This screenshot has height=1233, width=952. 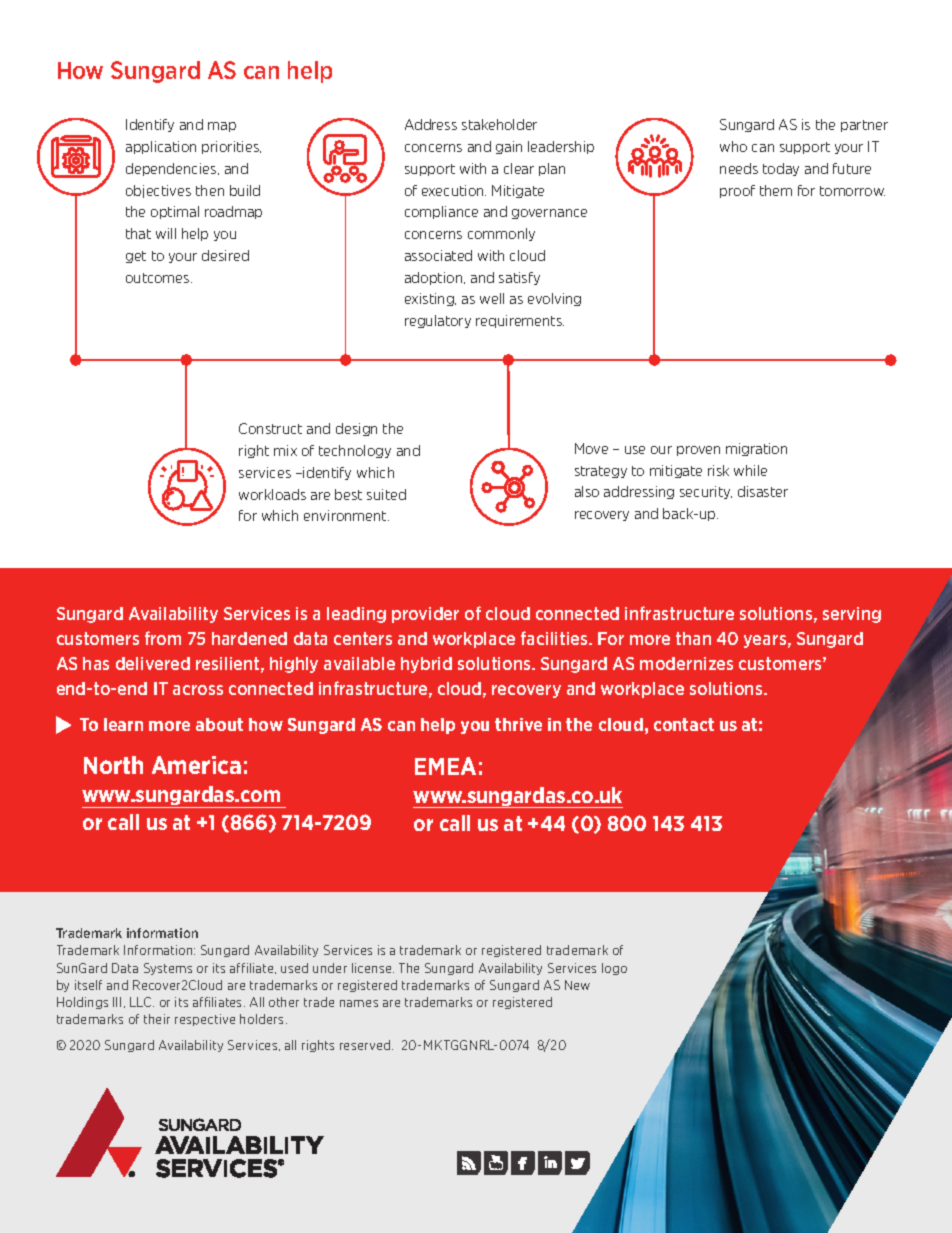 I want to click on from, so click(x=163, y=638).
